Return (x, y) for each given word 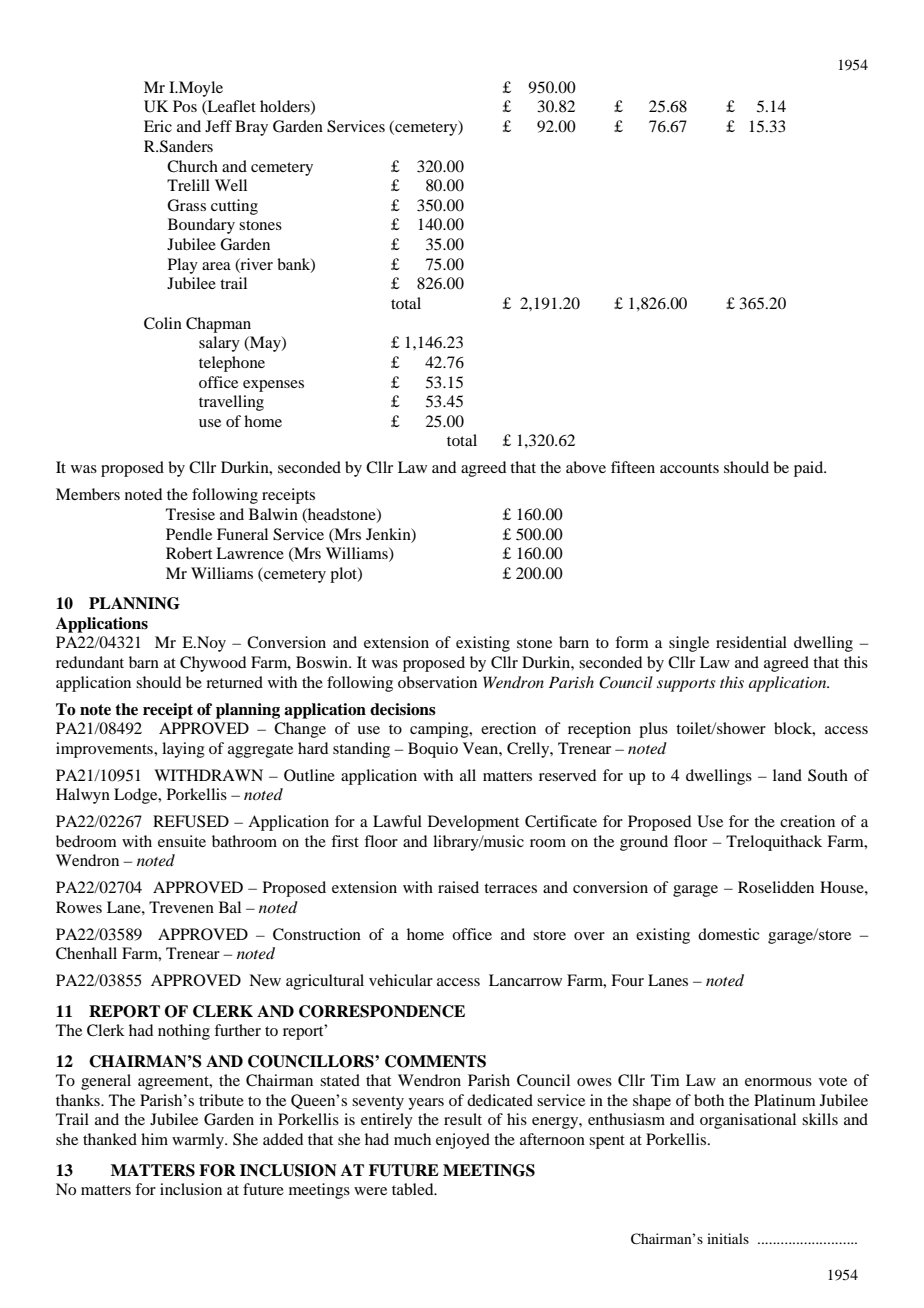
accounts (689, 468)
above (586, 467)
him (154, 1139)
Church (192, 166)
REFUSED (191, 821)
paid (810, 469)
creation (807, 821)
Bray (251, 128)
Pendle (189, 534)
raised (458, 887)
